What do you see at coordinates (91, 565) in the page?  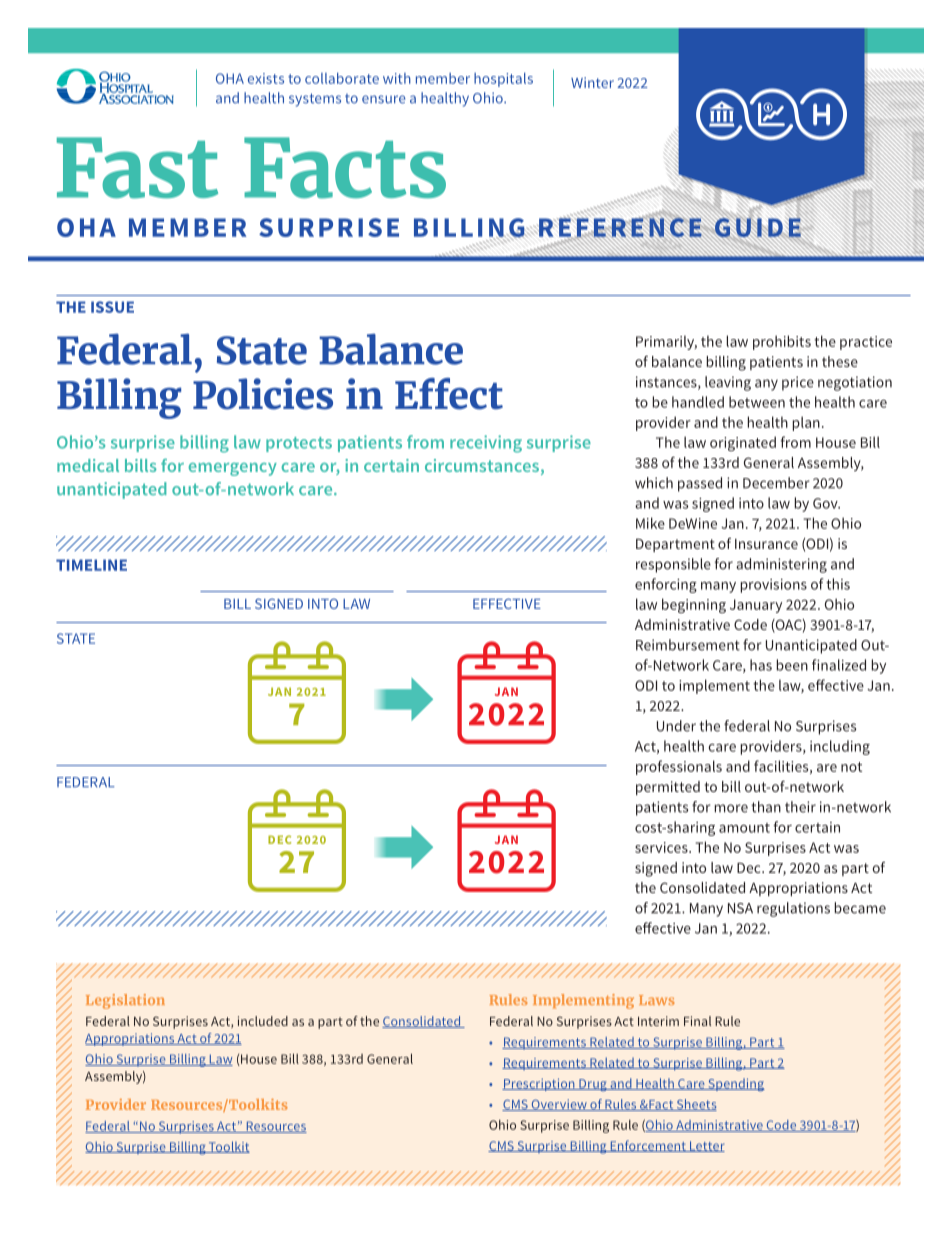 I see `TIMELINE` at bounding box center [91, 565].
